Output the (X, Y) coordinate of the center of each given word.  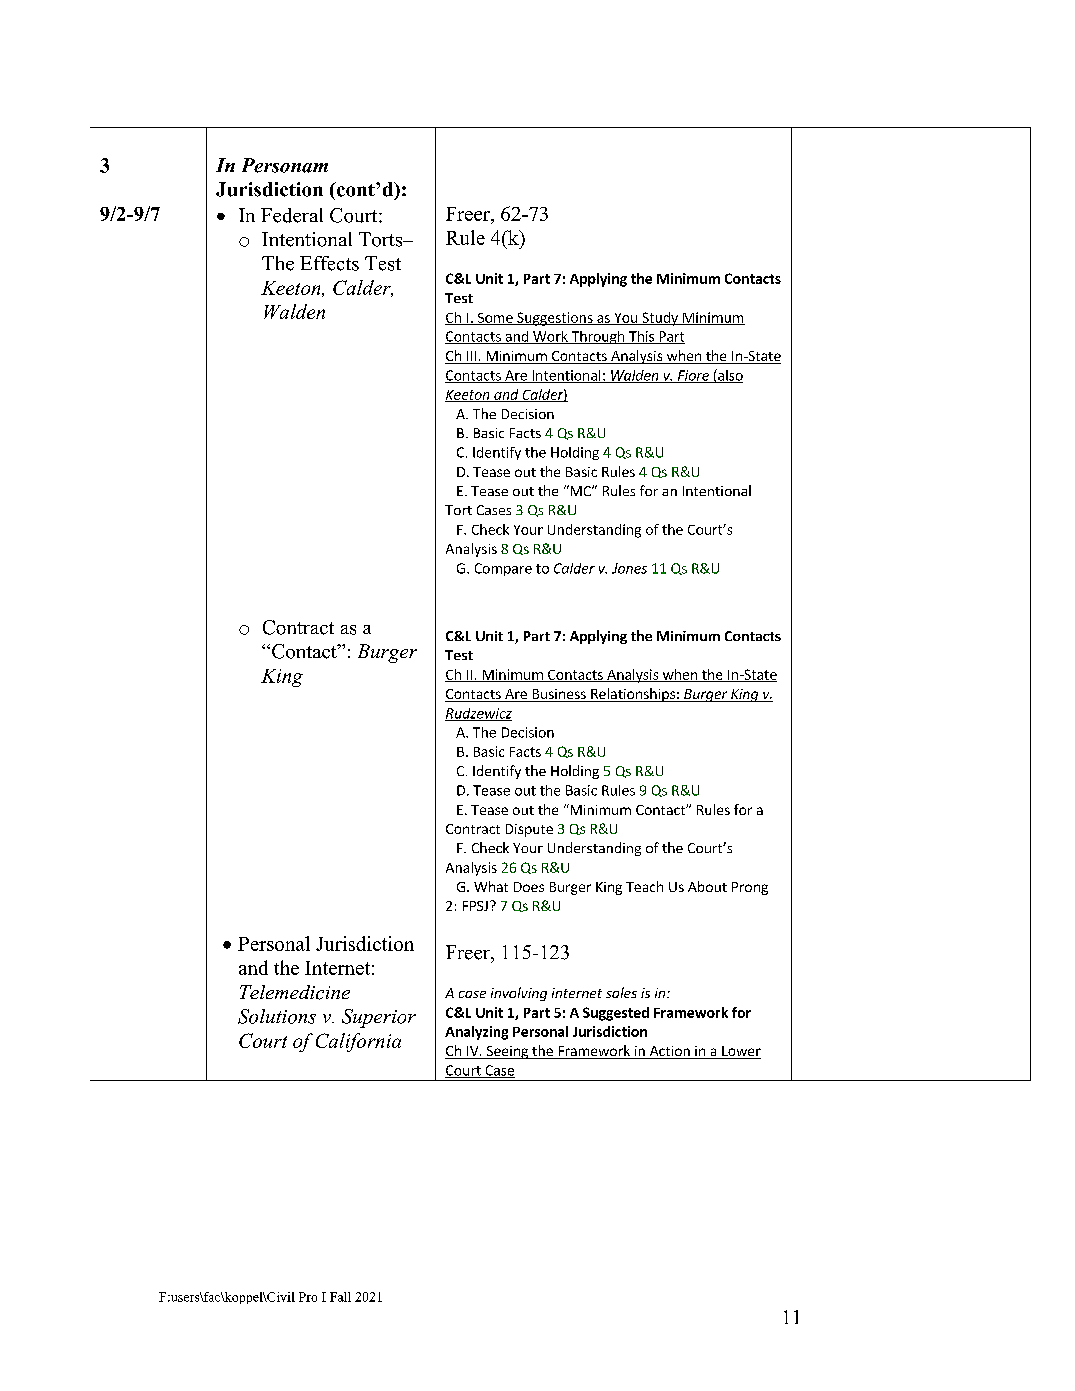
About (707, 886)
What (491, 886)
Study (660, 319)
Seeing (507, 1052)
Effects (329, 263)
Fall (340, 1297)
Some (495, 319)
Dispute (529, 830)
